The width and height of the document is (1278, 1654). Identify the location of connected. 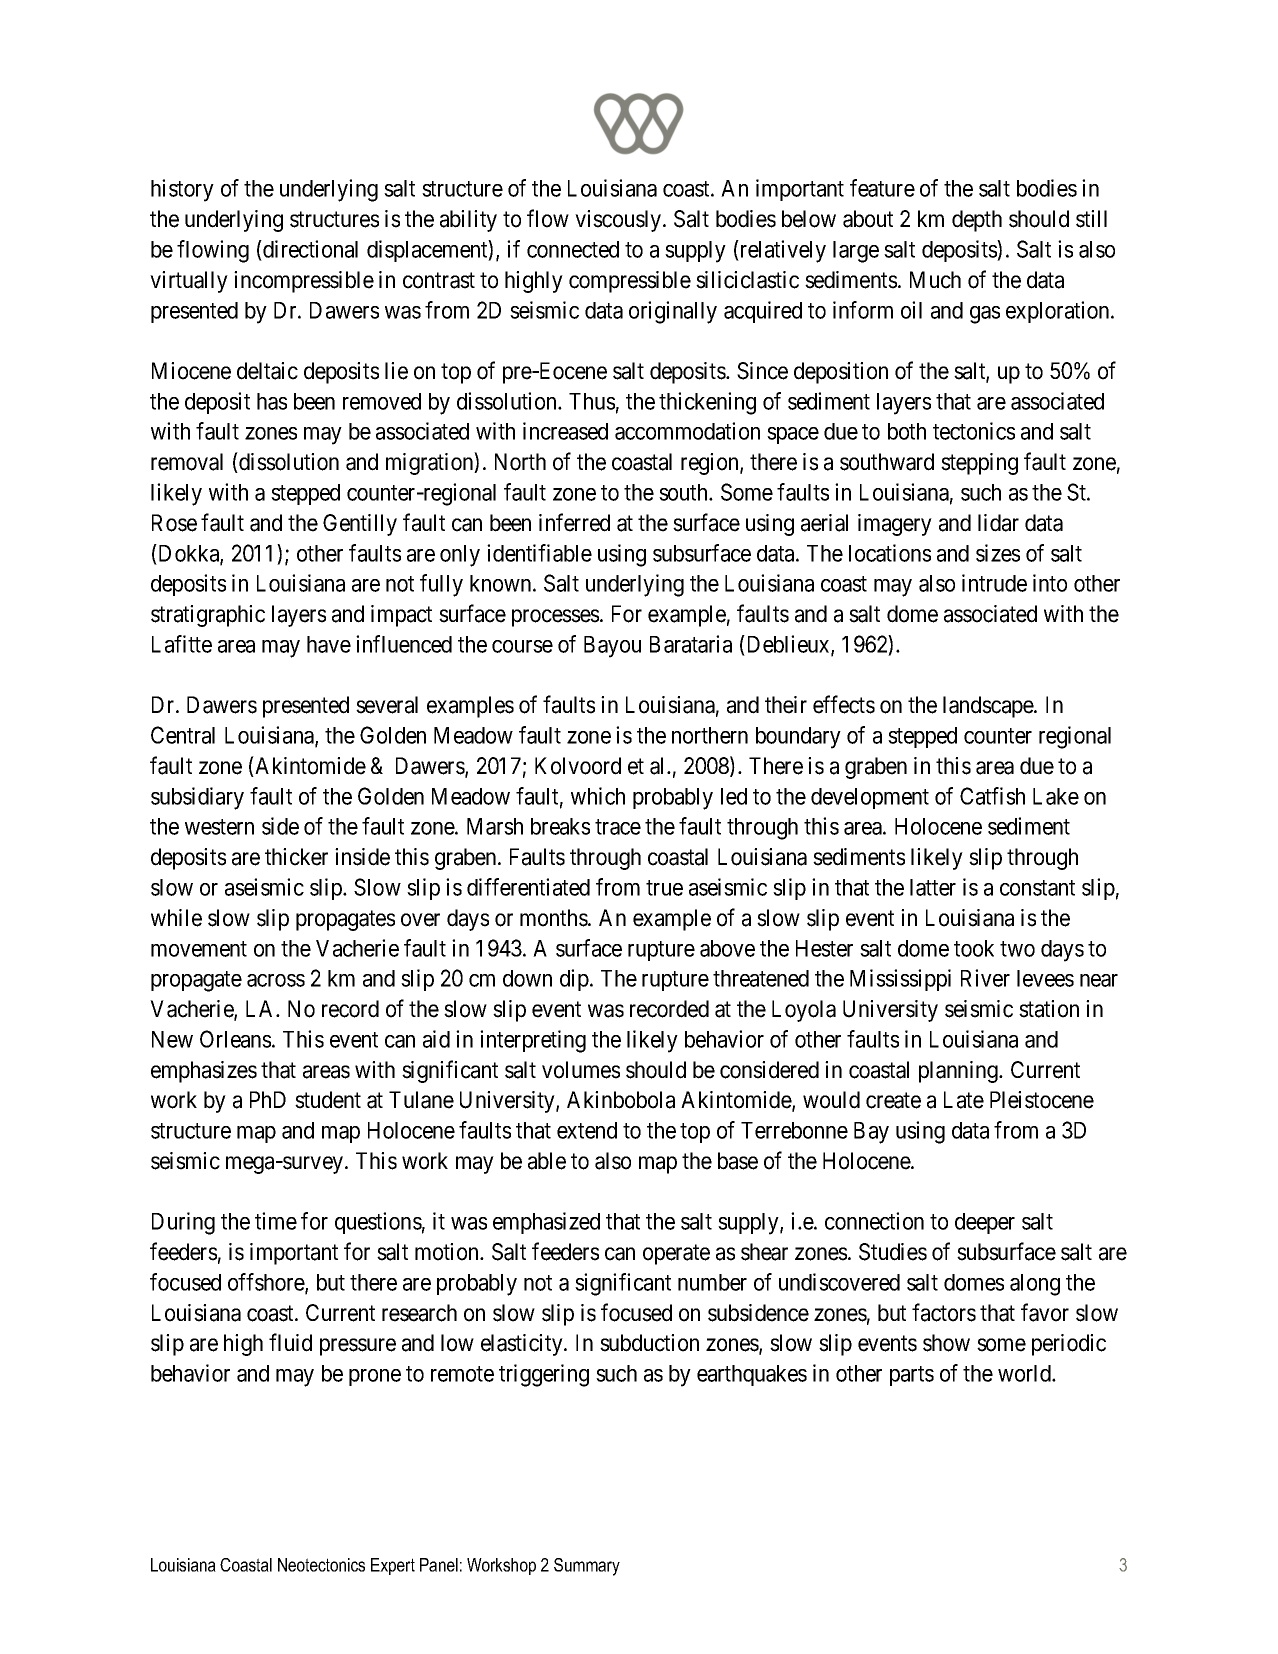
(573, 249).
